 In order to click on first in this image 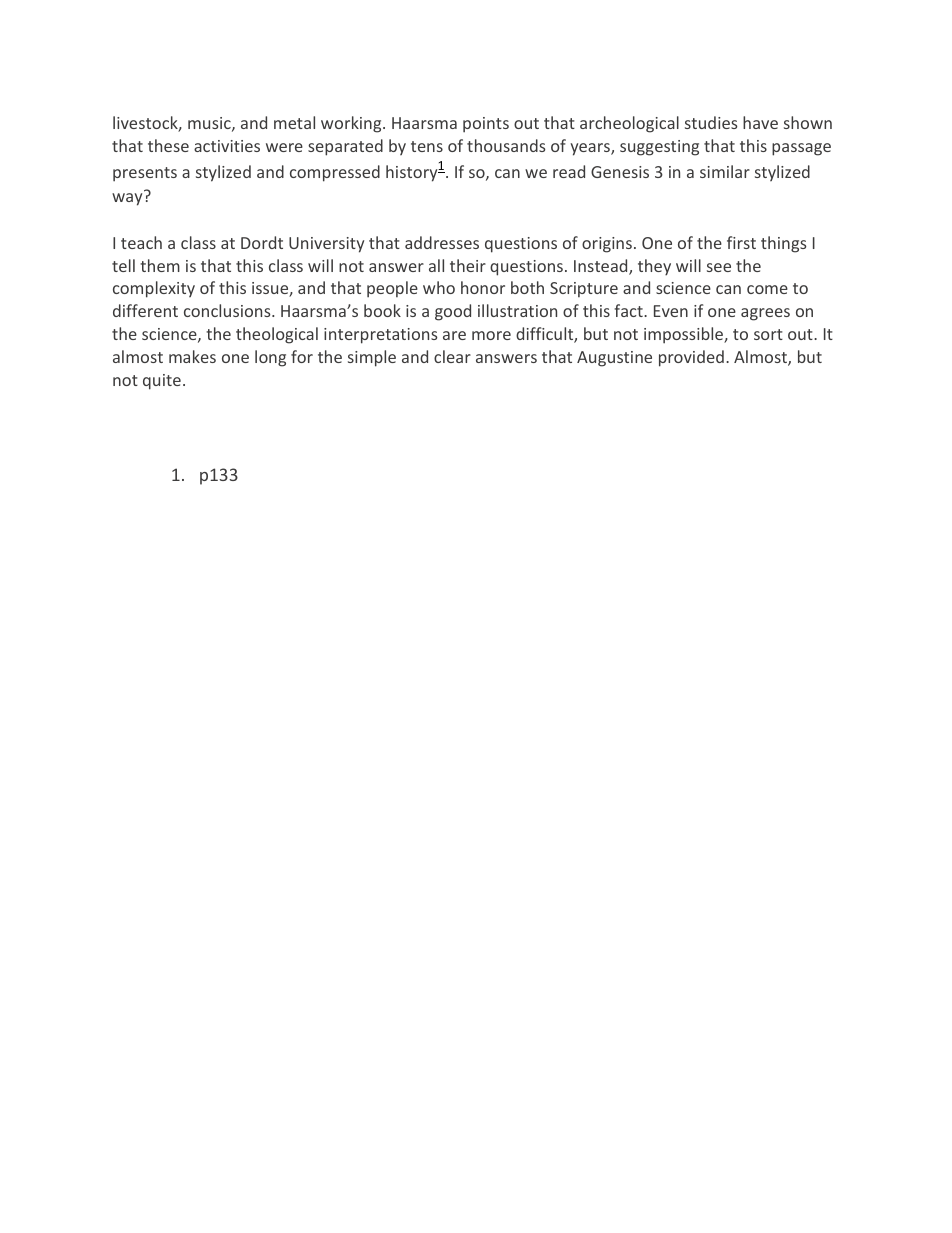, I will do `click(741, 242)`.
